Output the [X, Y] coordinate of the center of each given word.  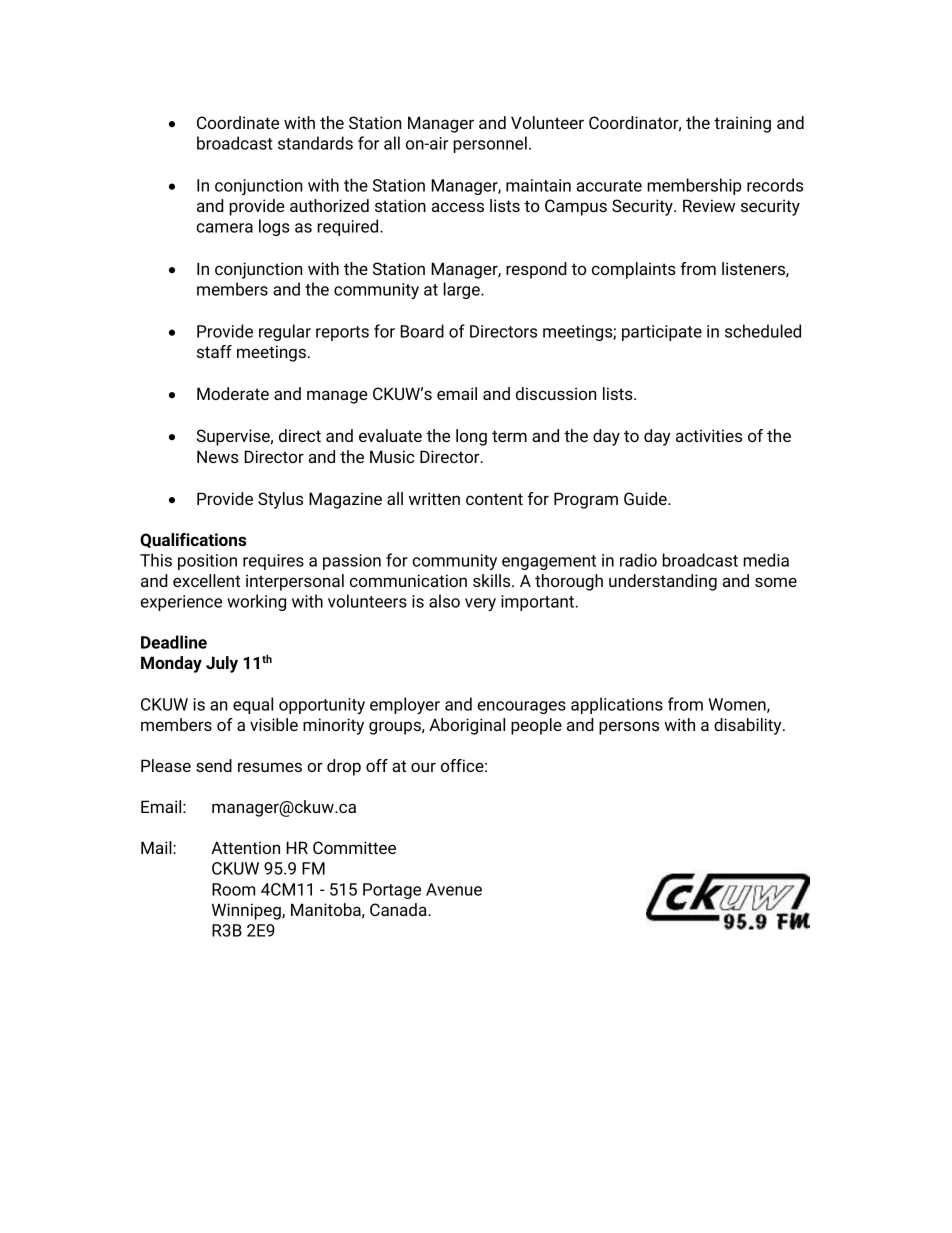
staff [214, 351]
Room [233, 889]
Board [422, 331]
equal [253, 705]
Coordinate [238, 122]
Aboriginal [467, 726]
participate [662, 333]
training [742, 124]
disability [749, 726]
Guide [646, 498]
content [494, 499]
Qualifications [193, 540]
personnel [490, 144]
